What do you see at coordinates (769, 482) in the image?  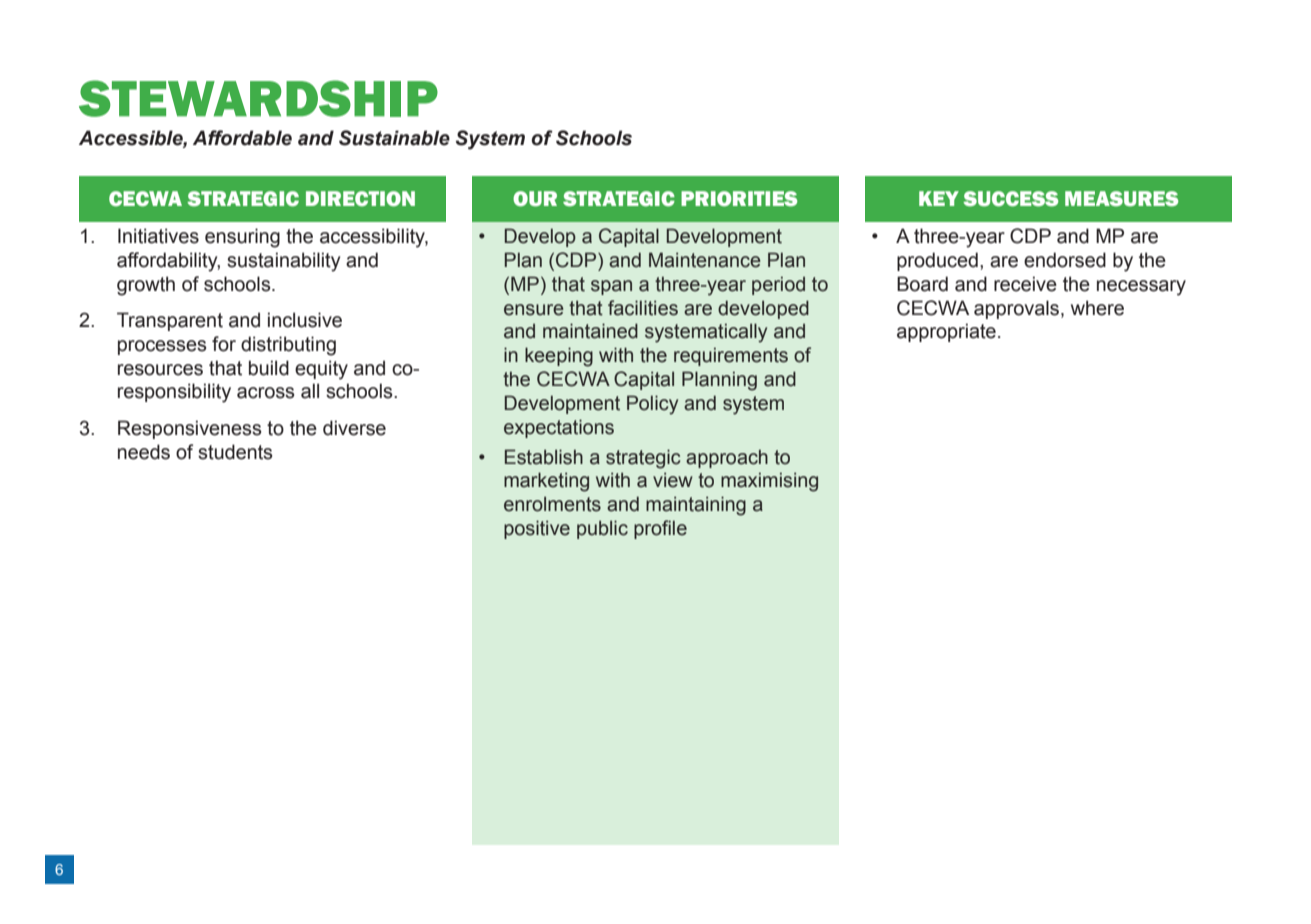 I see `maximising` at bounding box center [769, 482].
